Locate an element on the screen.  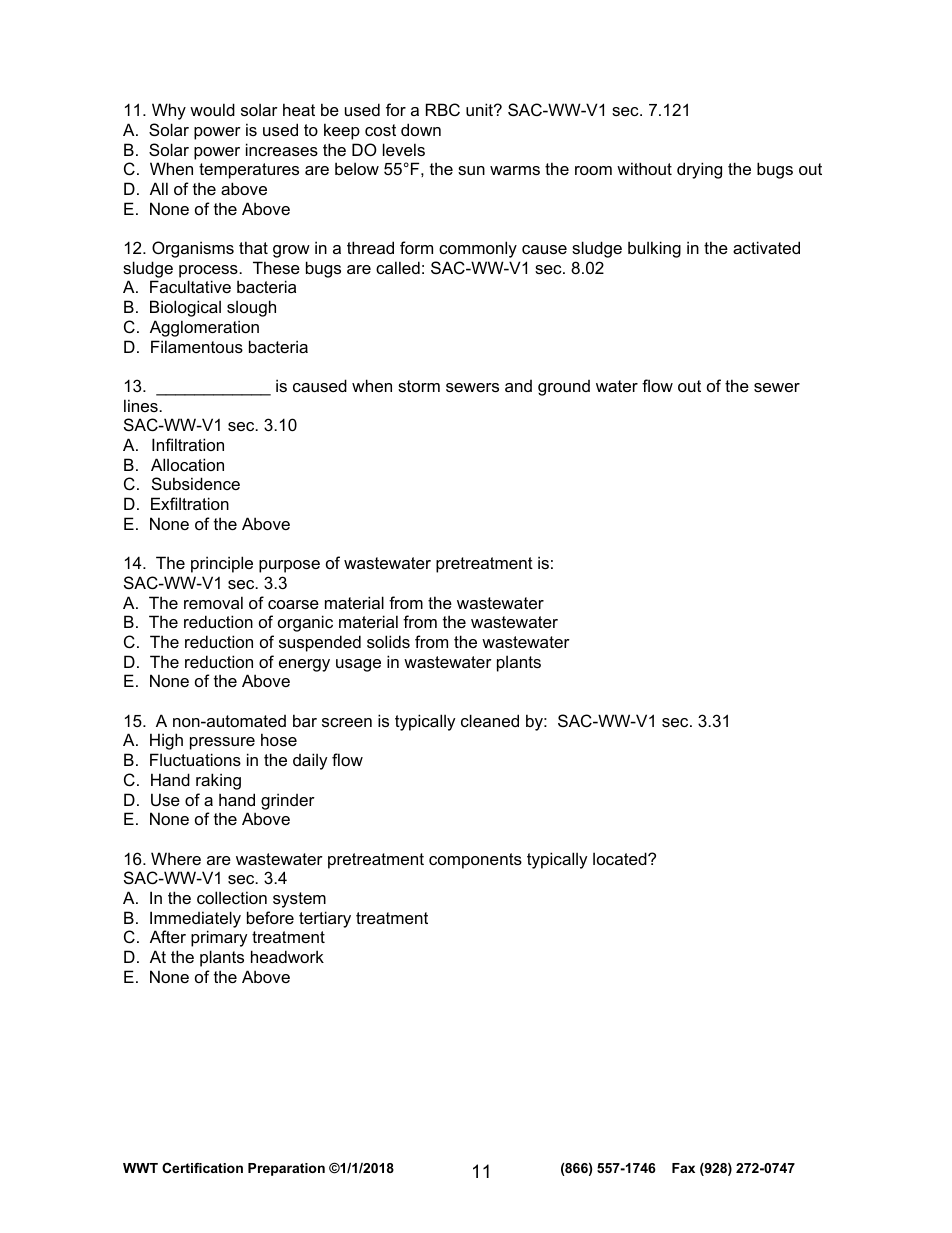
removal is located at coordinates (213, 602).
